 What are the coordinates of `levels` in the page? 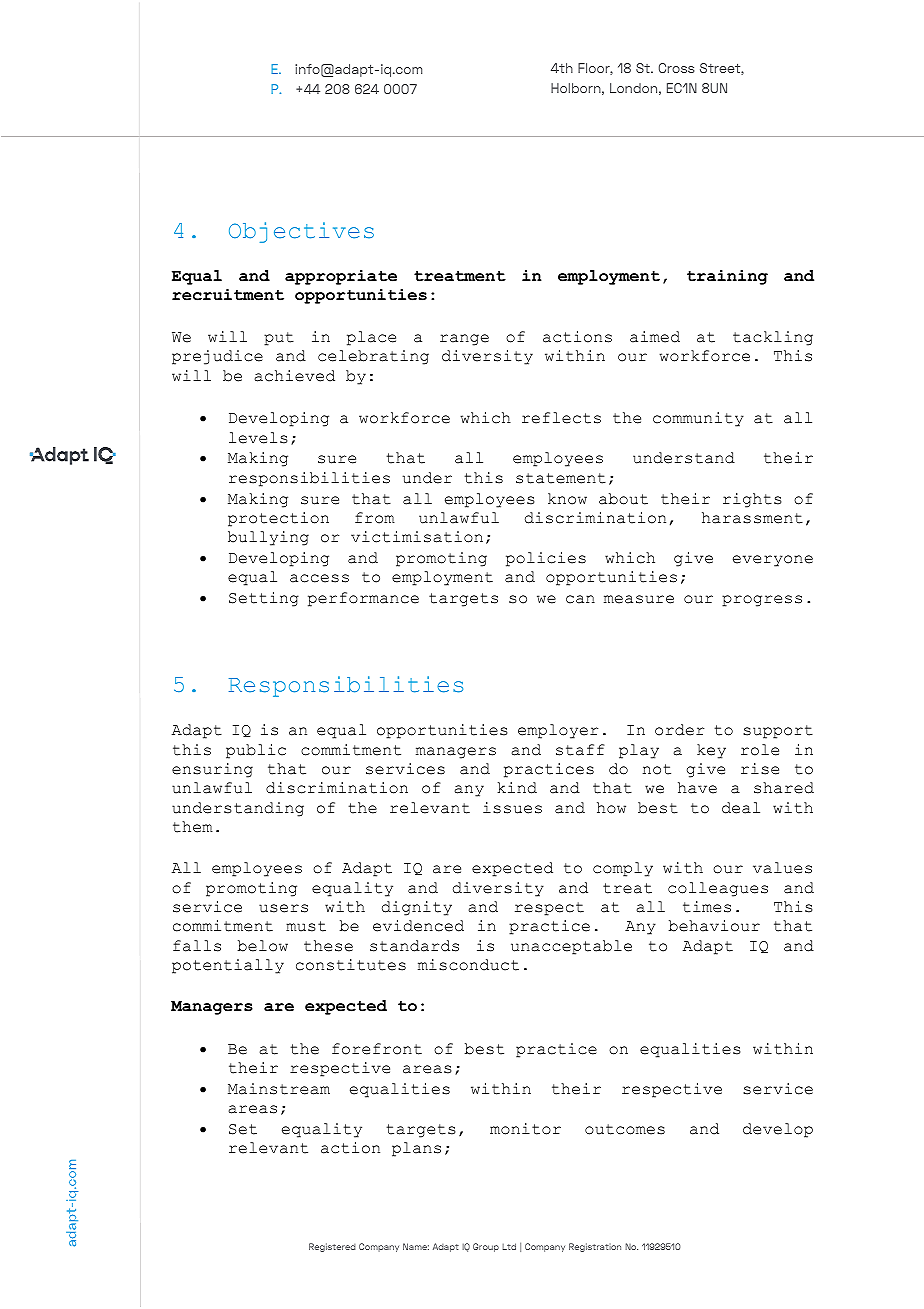 It's located at (258, 438).
